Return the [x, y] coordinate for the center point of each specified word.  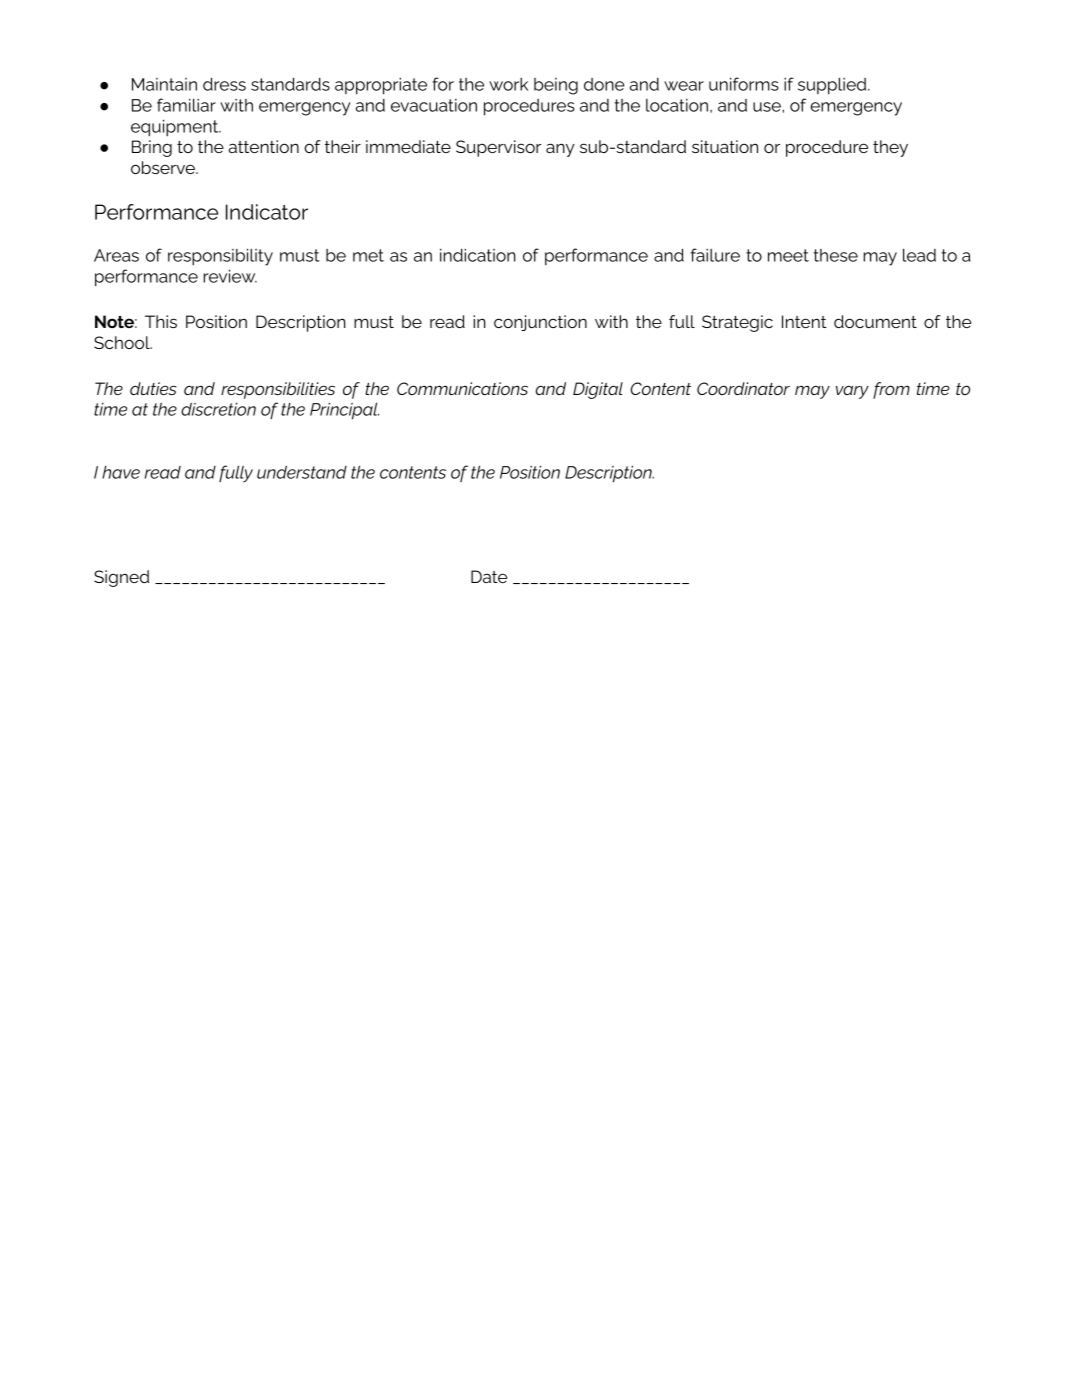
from [891, 390]
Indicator [267, 212]
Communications [462, 388]
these [836, 255]
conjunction [540, 323]
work [508, 84]
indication [477, 255]
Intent [804, 321]
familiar [186, 105]
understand [302, 472]
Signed [121, 578]
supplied [833, 86]
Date [489, 576]
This [161, 321]
